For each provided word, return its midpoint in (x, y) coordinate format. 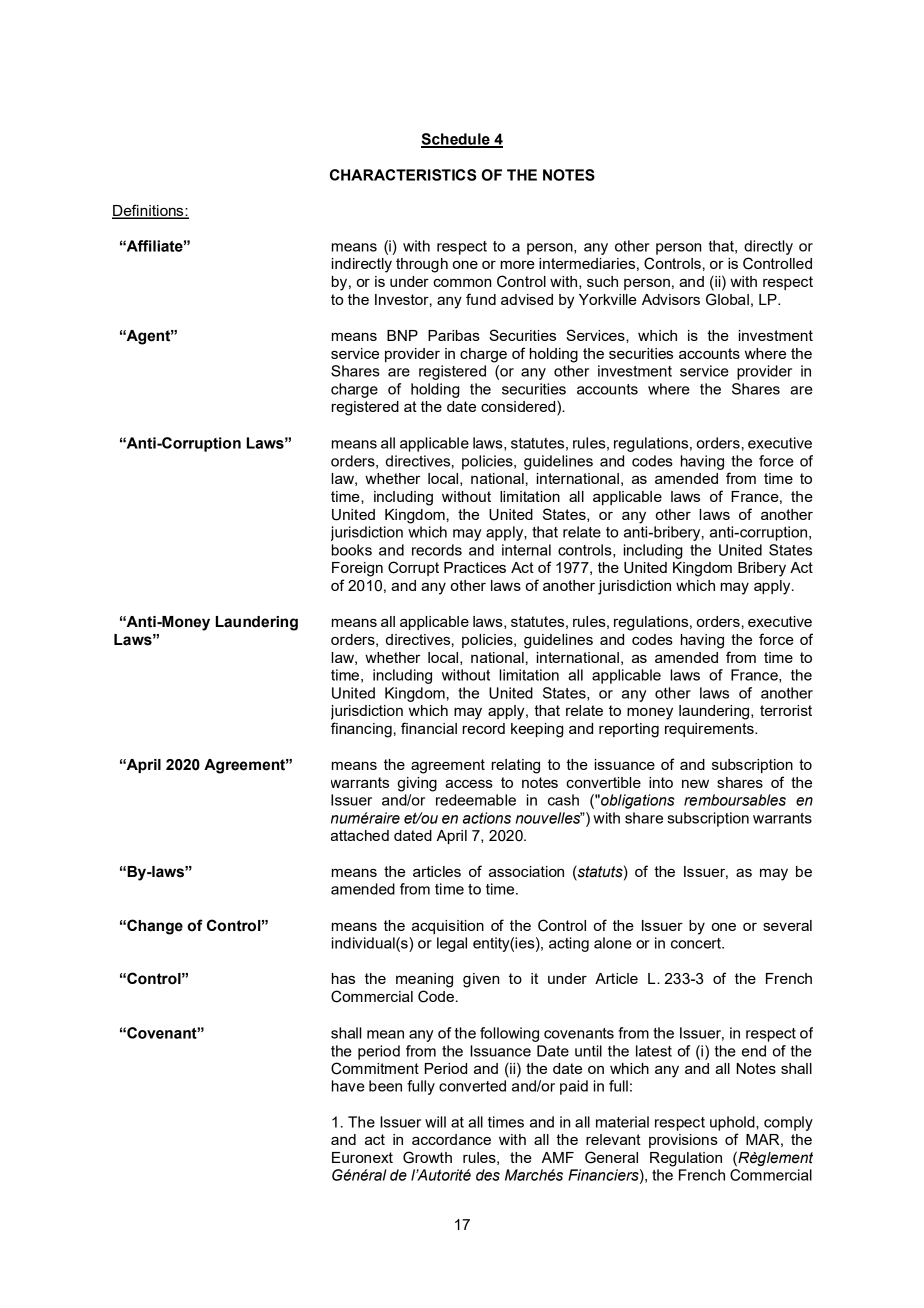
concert (697, 943)
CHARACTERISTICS (403, 175)
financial (429, 728)
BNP (402, 335)
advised (527, 299)
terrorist (786, 710)
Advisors (671, 299)
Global (727, 299)
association (526, 871)
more (518, 265)
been (385, 1086)
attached (360, 835)
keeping (537, 730)
